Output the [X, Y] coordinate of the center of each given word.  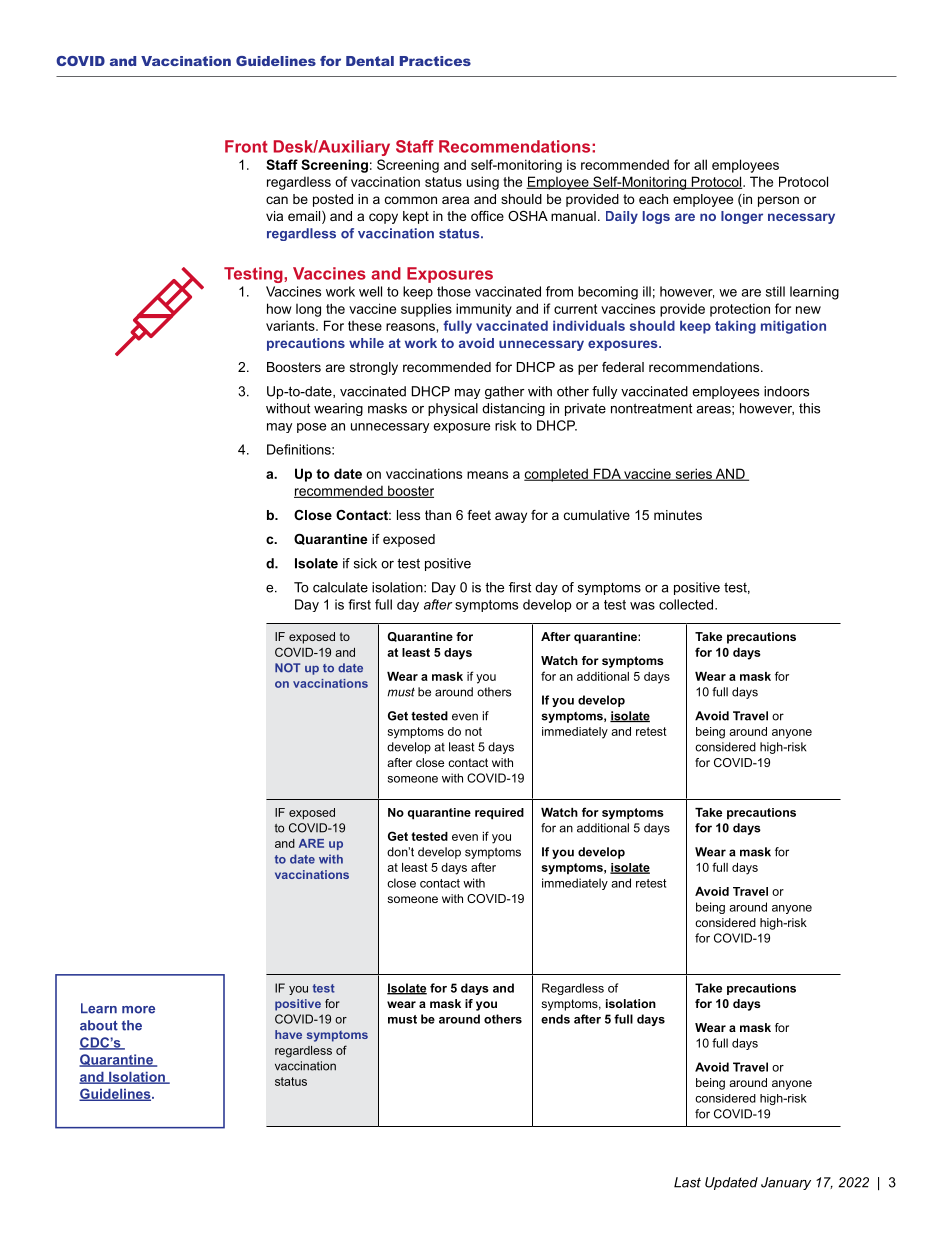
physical [453, 409]
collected [687, 604]
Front [246, 146]
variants [291, 326]
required [499, 814]
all [700, 164]
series [693, 474]
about [99, 1025]
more [138, 1010]
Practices [435, 61]
